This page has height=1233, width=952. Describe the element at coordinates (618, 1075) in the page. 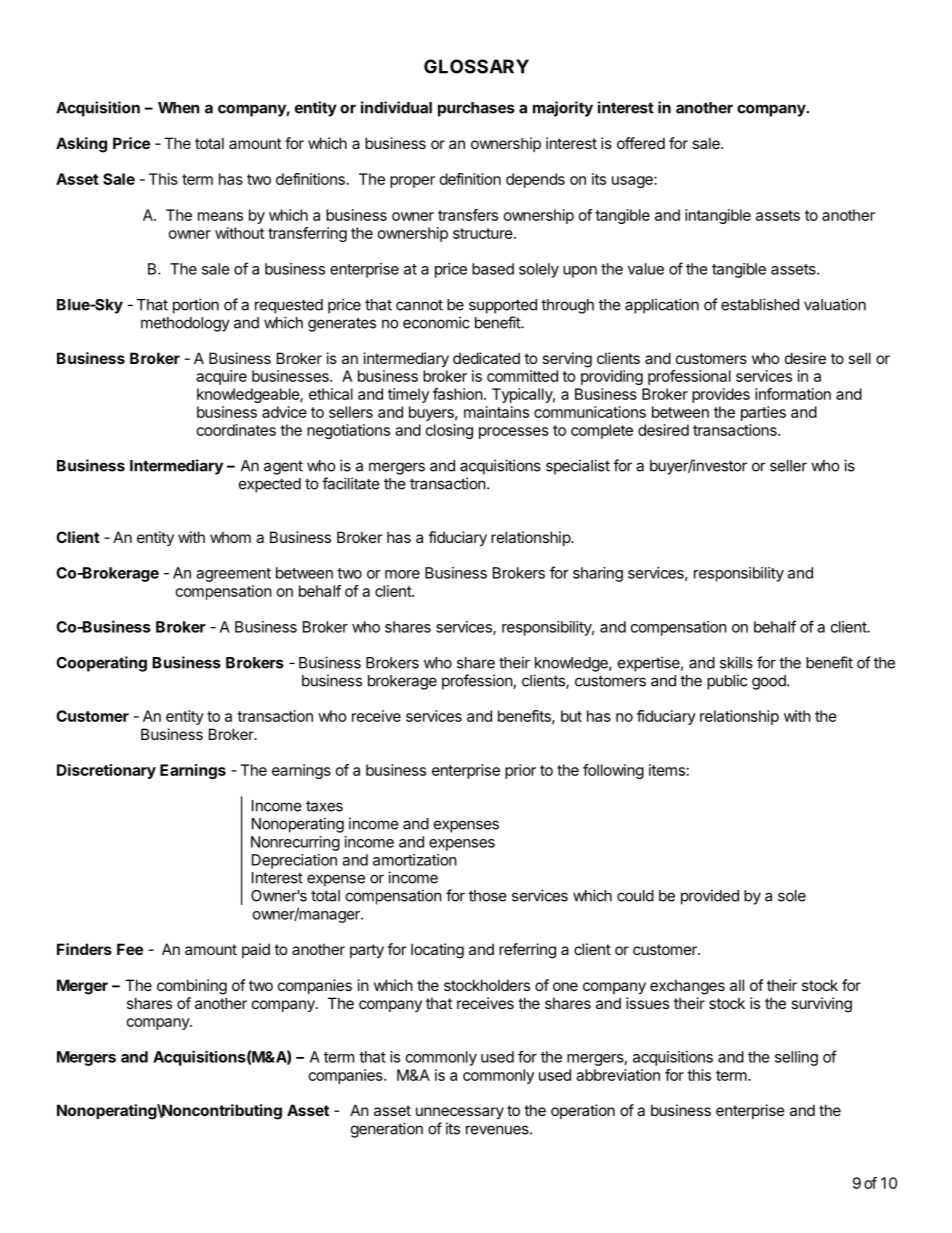

I see `abbreviation` at that location.
